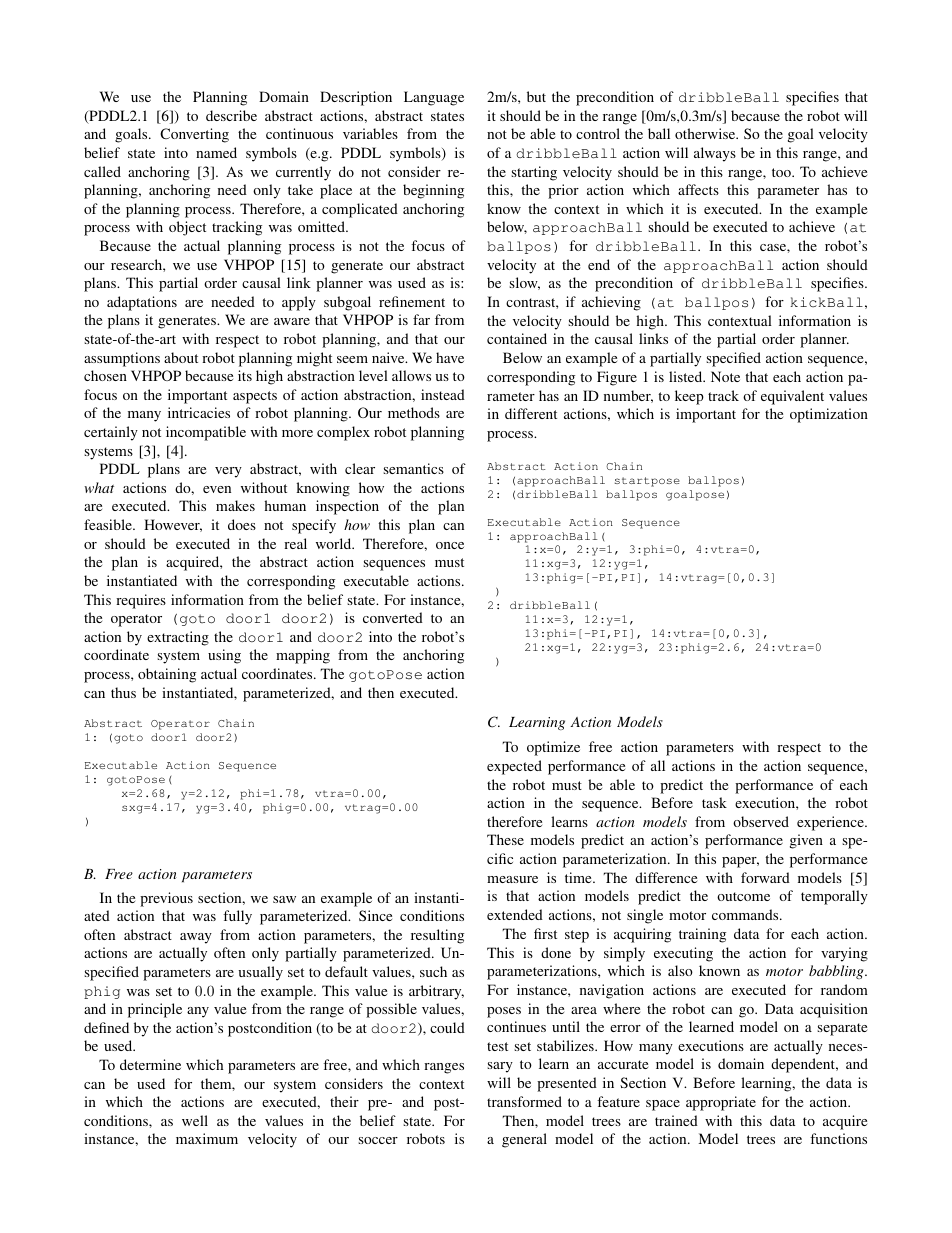 The image size is (952, 1233). What do you see at coordinates (194, 135) in the screenshot?
I see `Converting` at bounding box center [194, 135].
